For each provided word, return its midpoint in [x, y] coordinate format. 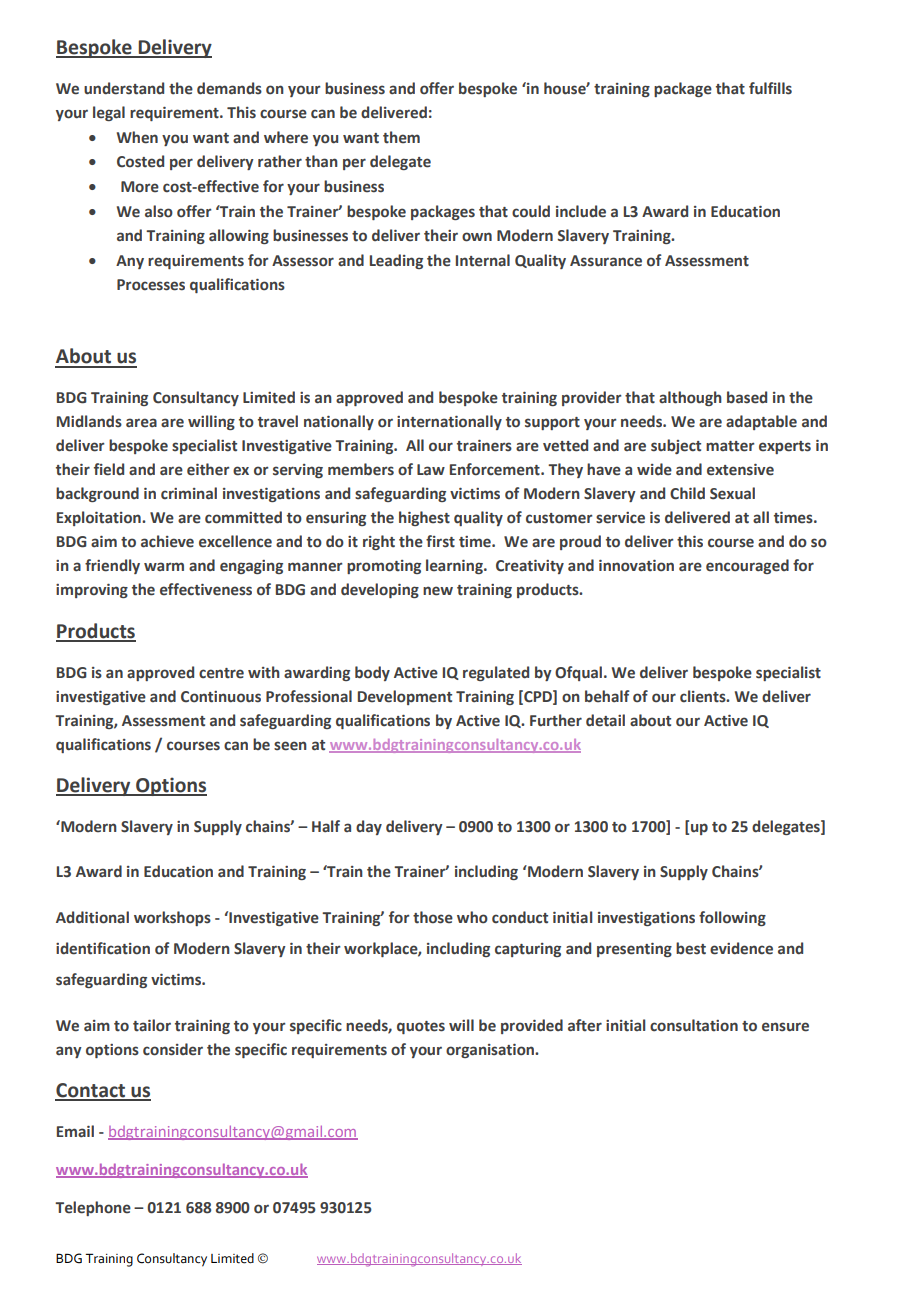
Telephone [93, 1208]
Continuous [221, 697]
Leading [396, 261]
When [137, 137]
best [691, 948]
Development [405, 697]
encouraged [747, 566]
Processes [151, 285]
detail [605, 720]
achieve [167, 541]
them [401, 137]
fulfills [770, 88]
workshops [172, 918]
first [440, 541]
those [433, 917]
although [690, 398]
